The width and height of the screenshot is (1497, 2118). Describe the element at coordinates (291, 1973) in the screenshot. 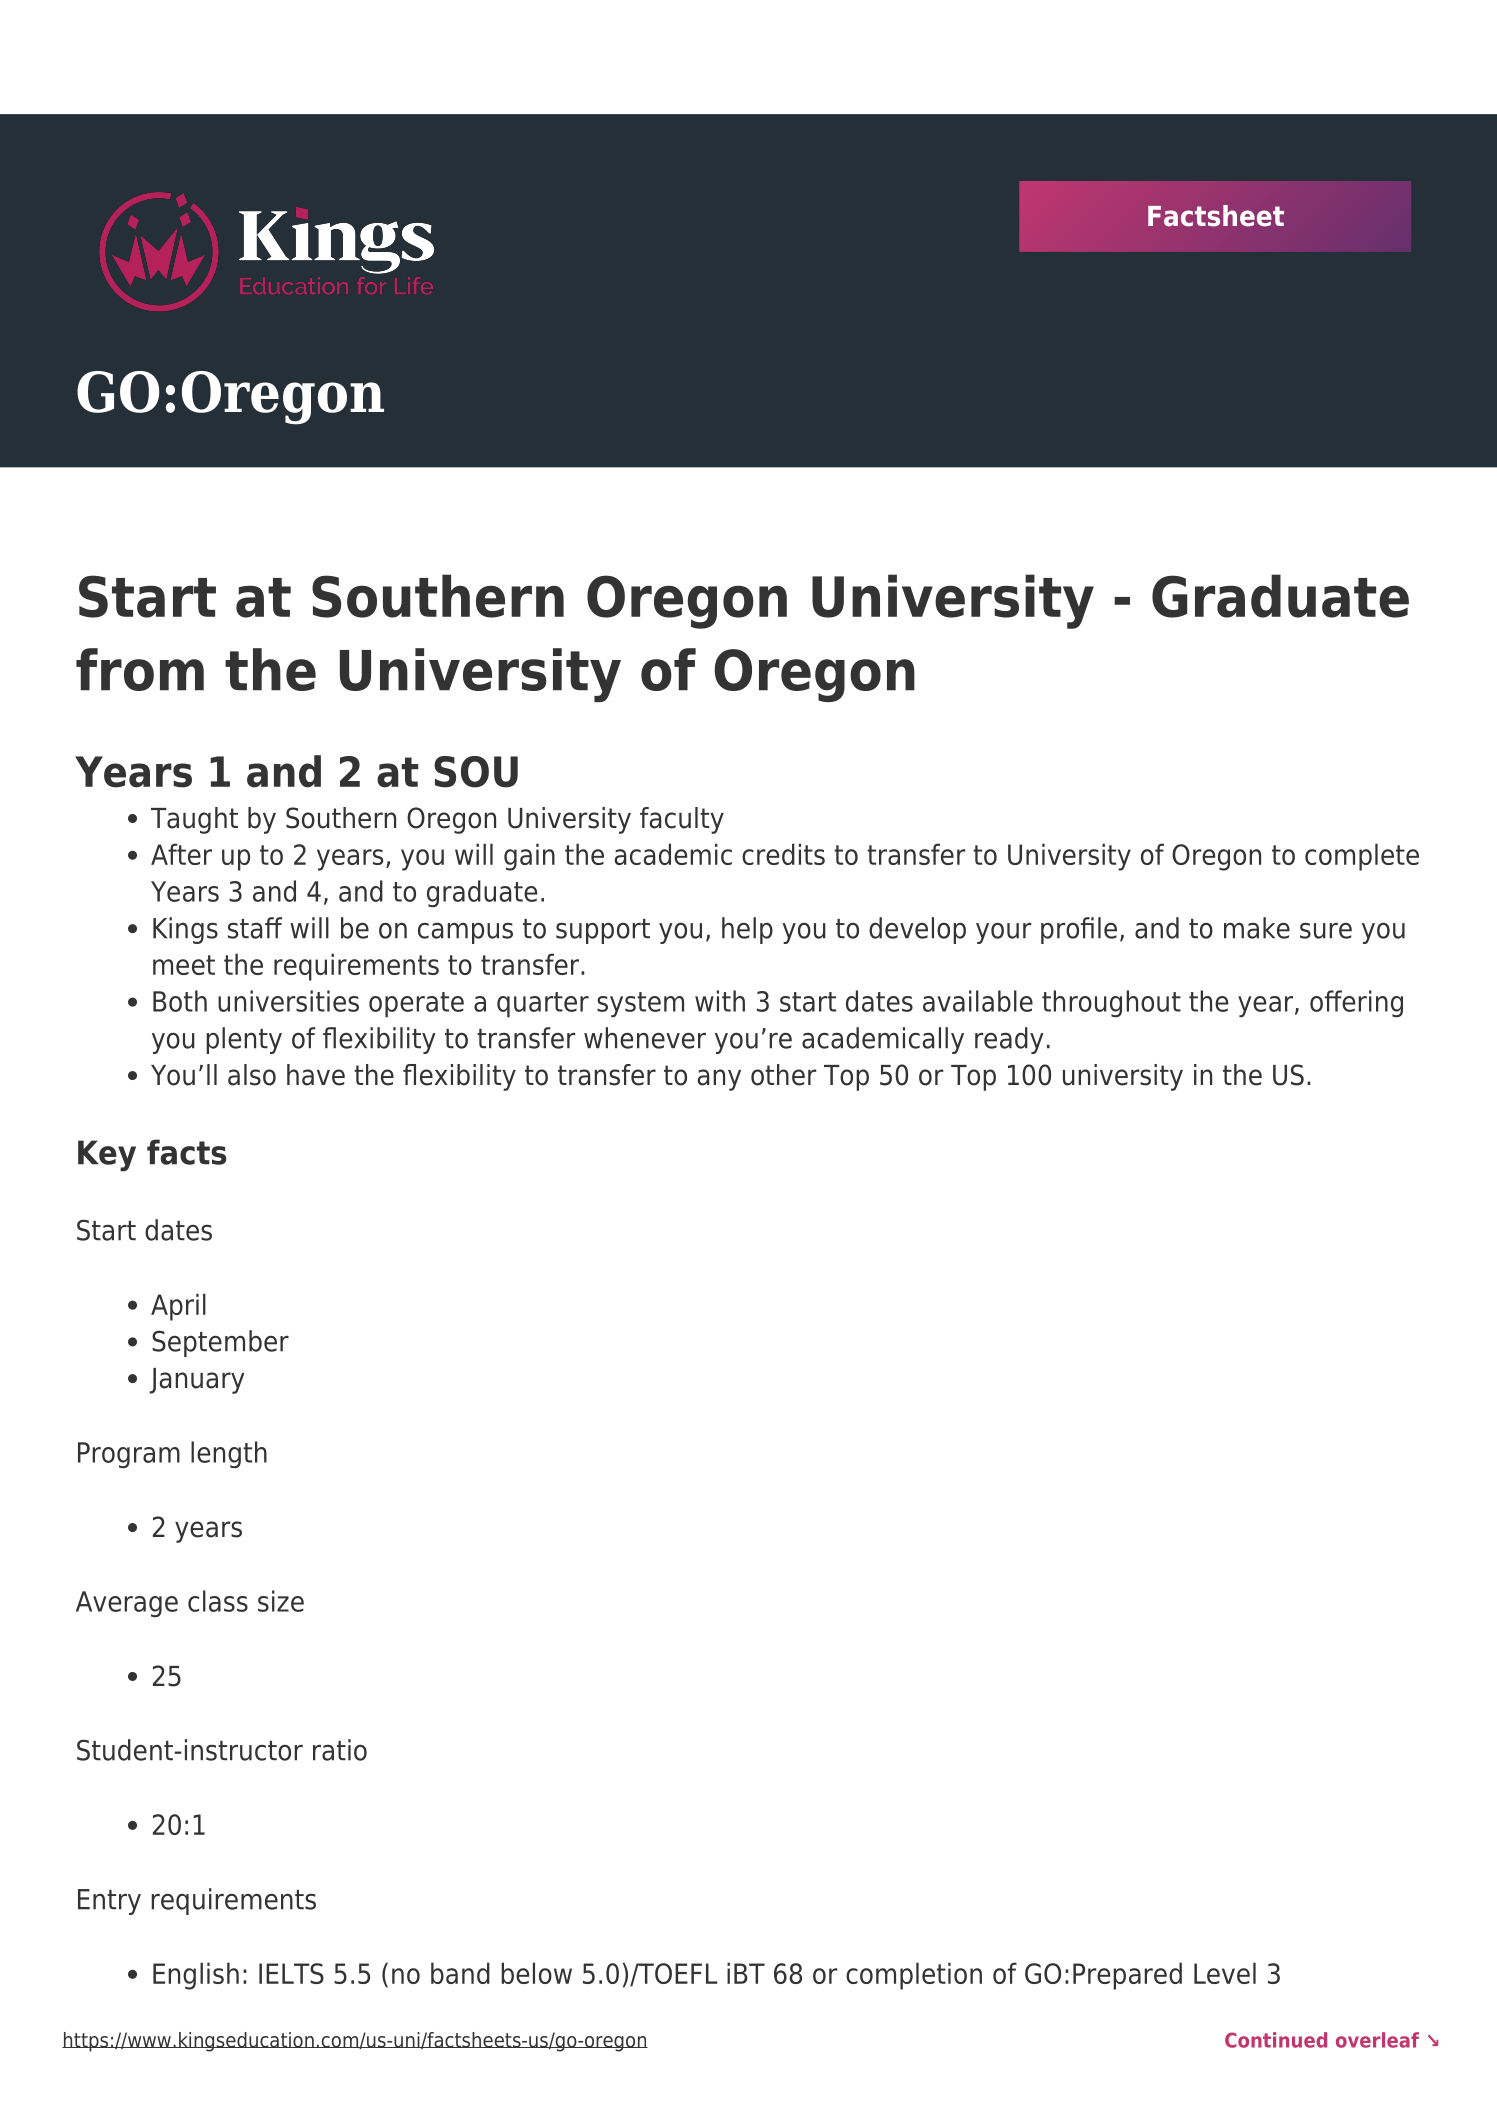

I see `IELTS` at that location.
